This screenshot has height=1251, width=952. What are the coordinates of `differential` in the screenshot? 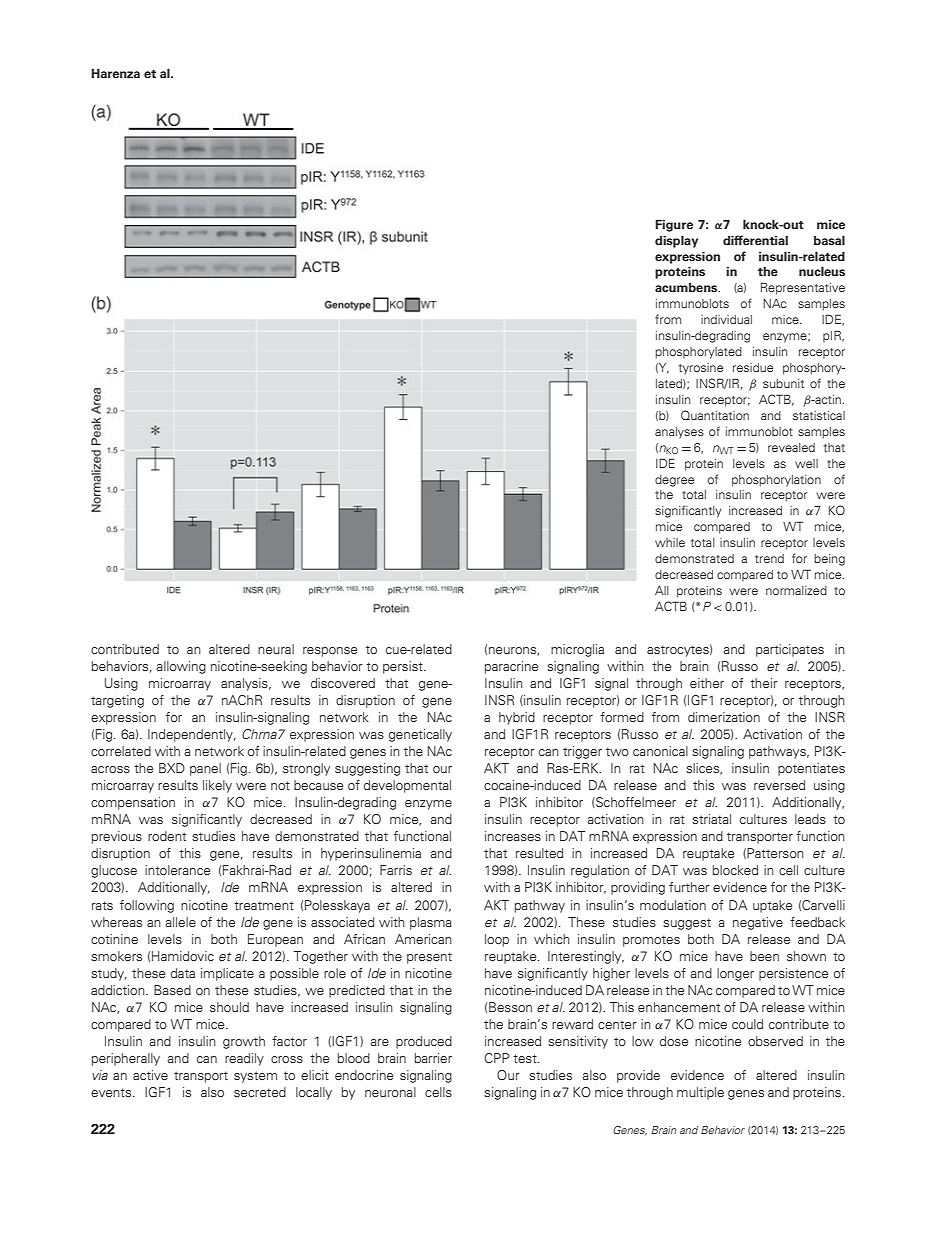 It's located at (755, 240).
